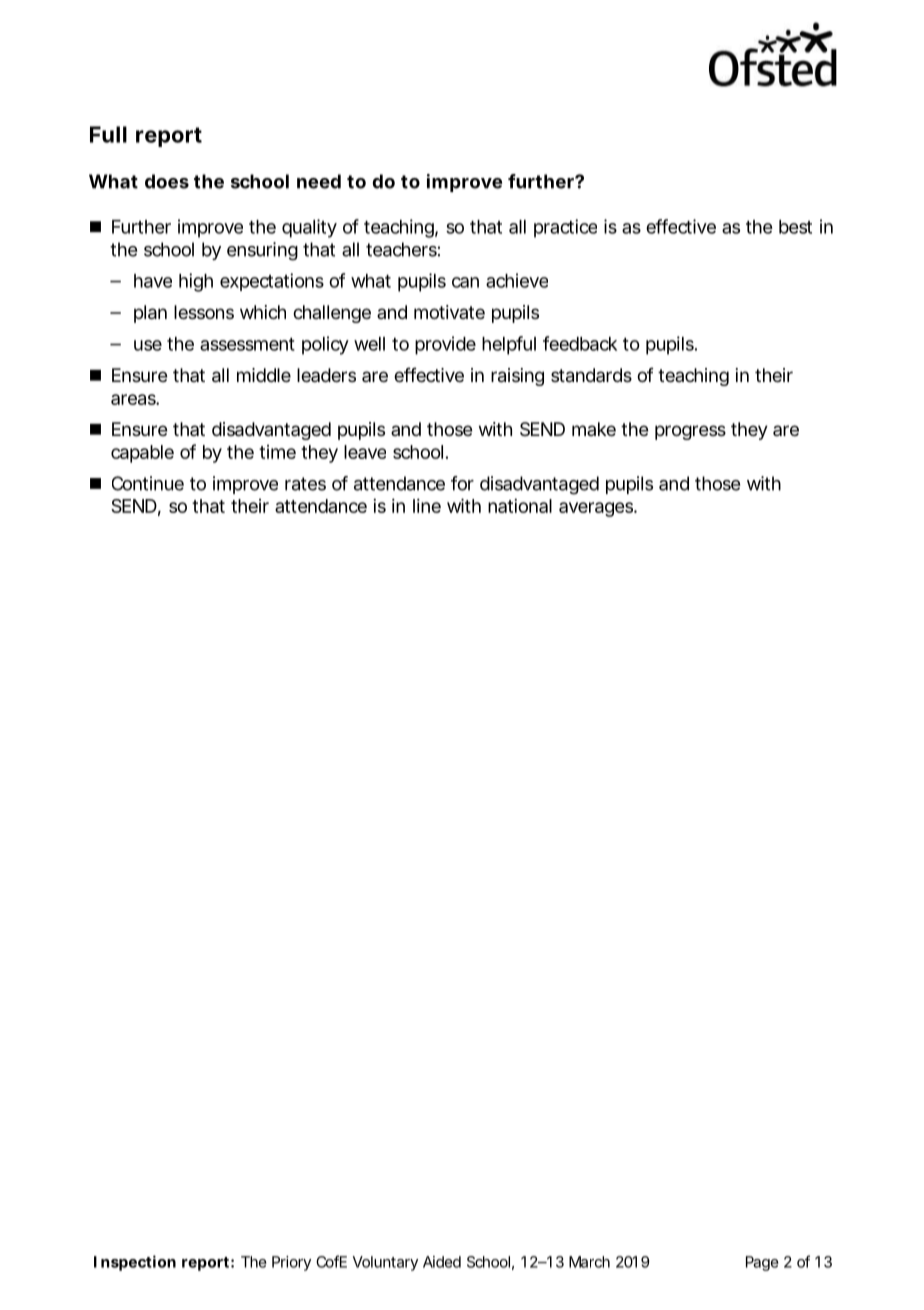 The height and width of the image is (1310, 924). I want to click on progress, so click(690, 432).
